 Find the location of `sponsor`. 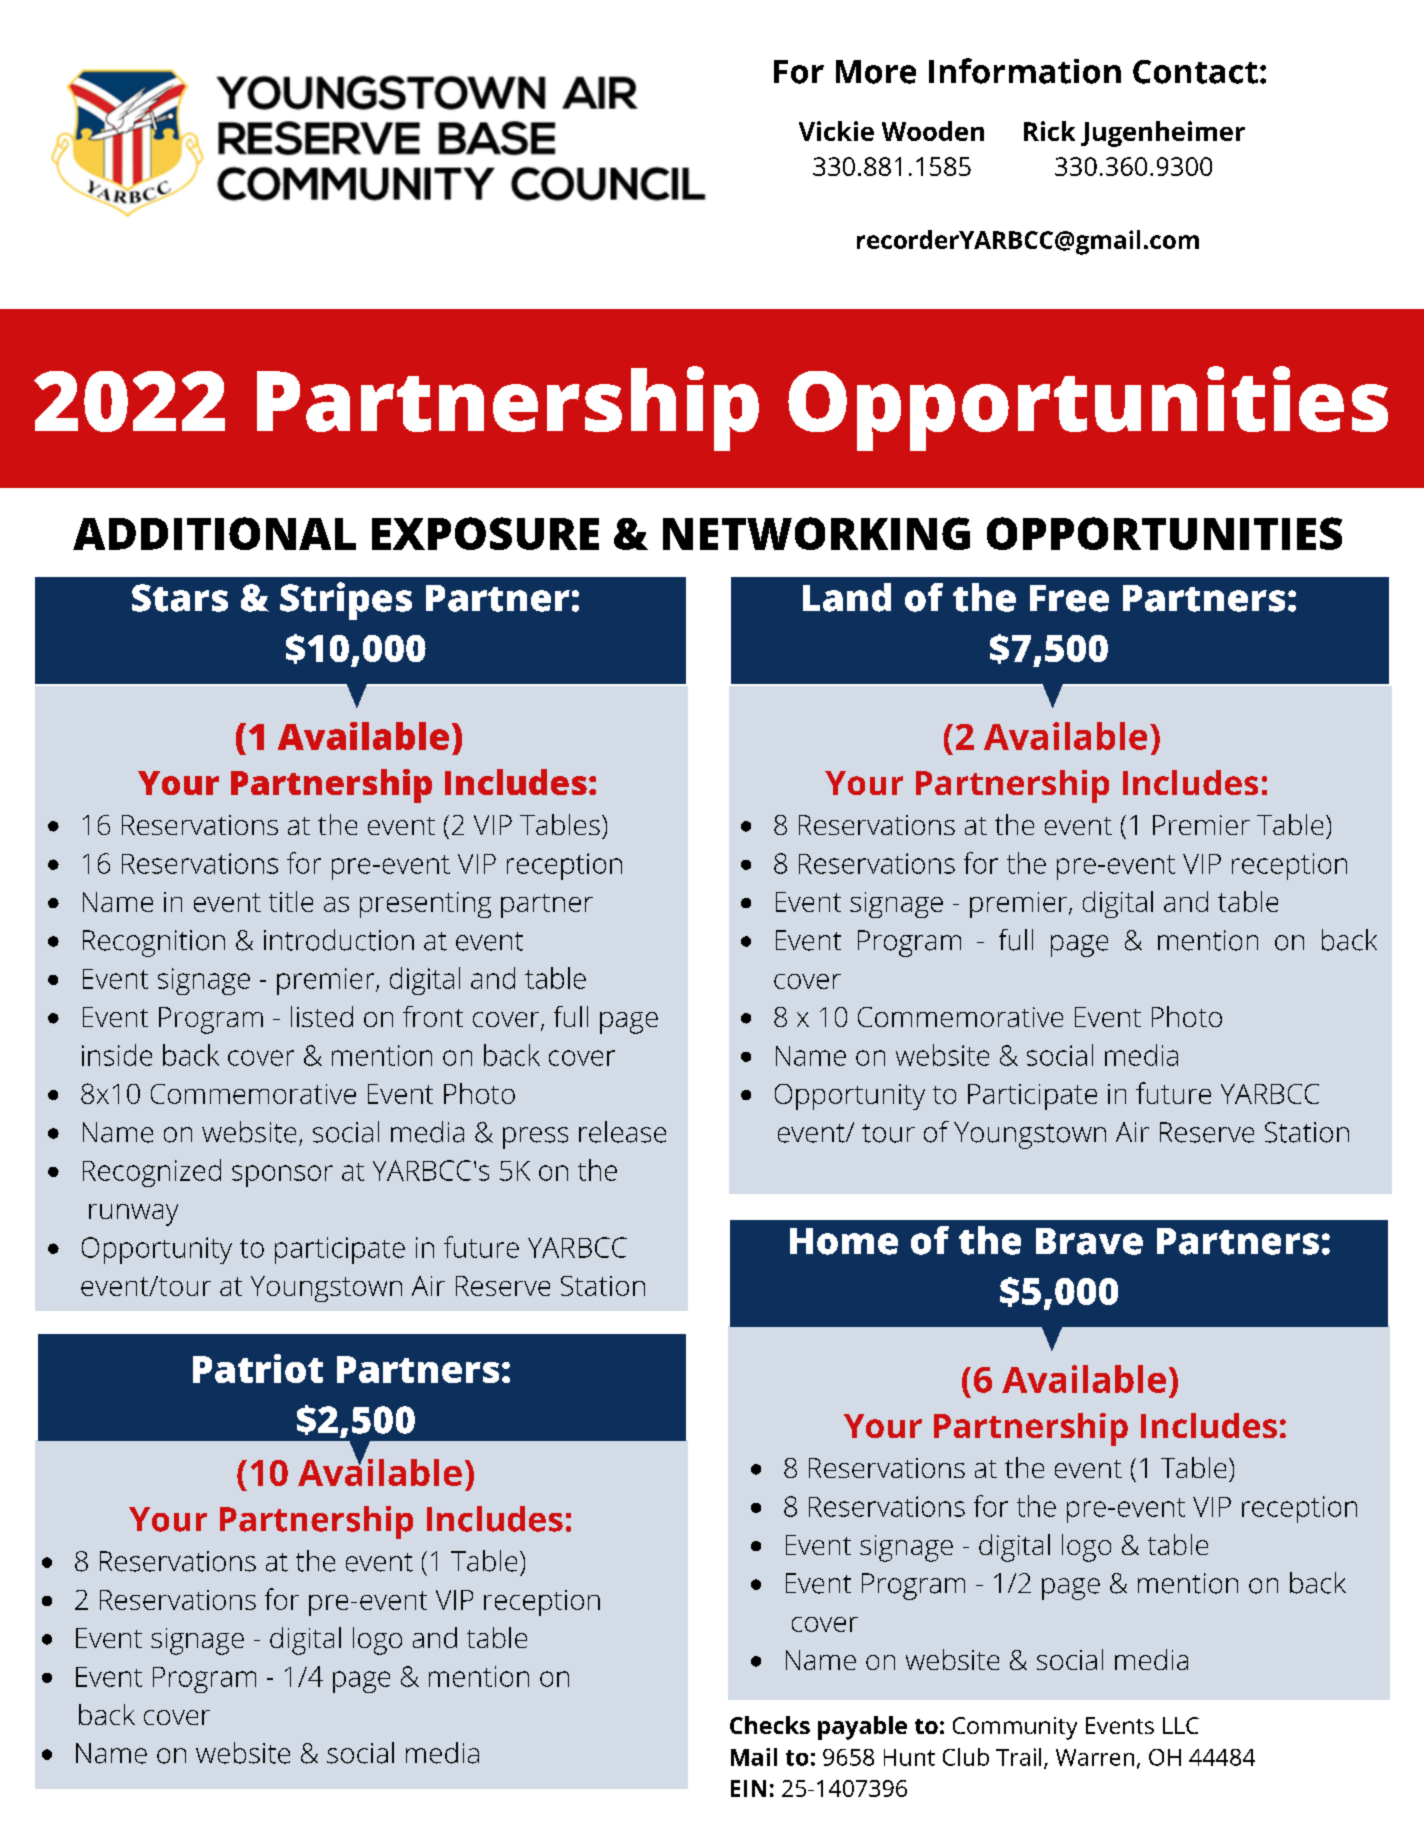

sponsor is located at coordinates (282, 1176).
